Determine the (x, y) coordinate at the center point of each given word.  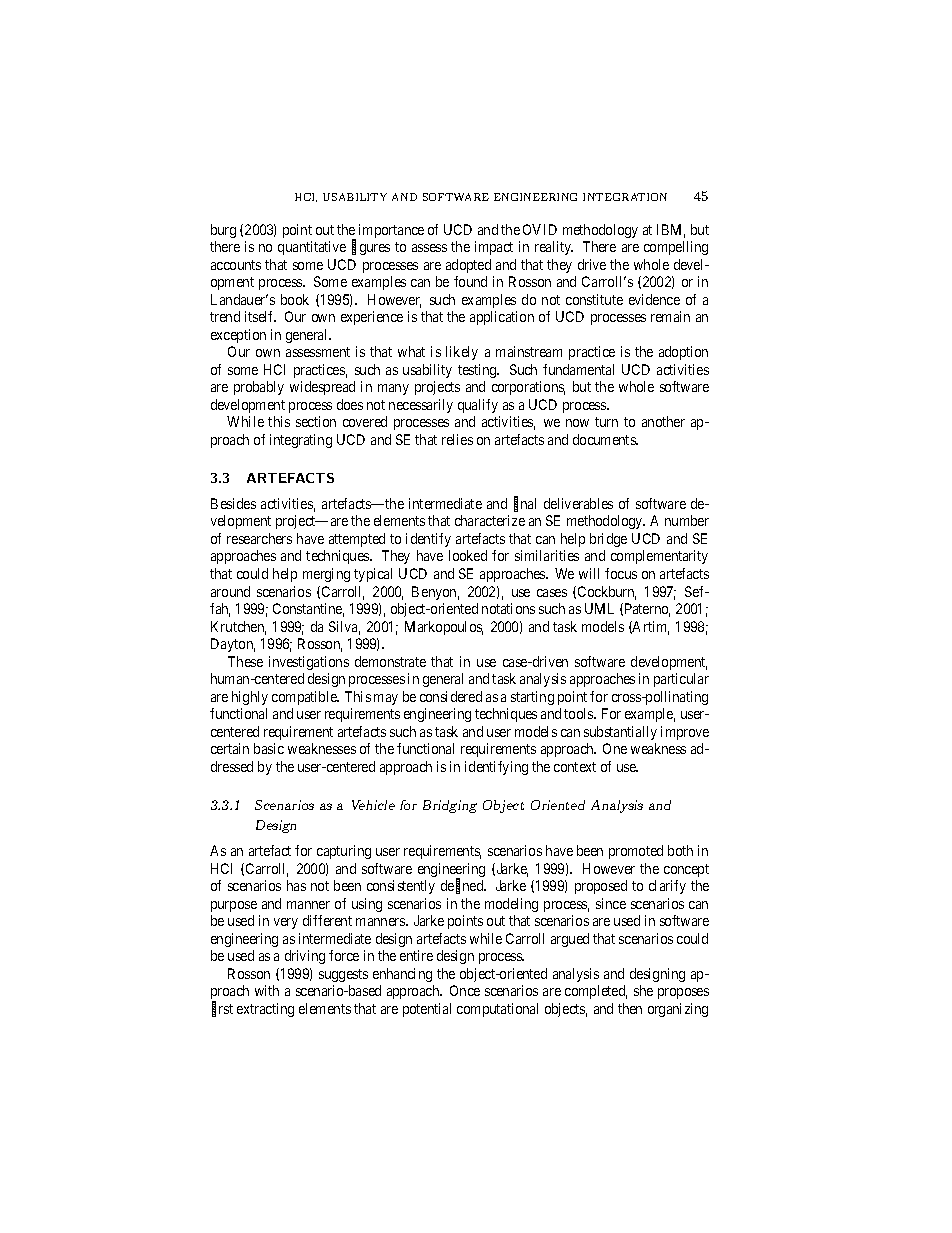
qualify (478, 406)
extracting (265, 1010)
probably (259, 388)
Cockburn (607, 593)
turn (606, 422)
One (615, 748)
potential (427, 1010)
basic (269, 748)
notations (508, 608)
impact (494, 248)
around (230, 591)
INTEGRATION (625, 197)
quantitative (312, 248)
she (643, 990)
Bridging (450, 806)
